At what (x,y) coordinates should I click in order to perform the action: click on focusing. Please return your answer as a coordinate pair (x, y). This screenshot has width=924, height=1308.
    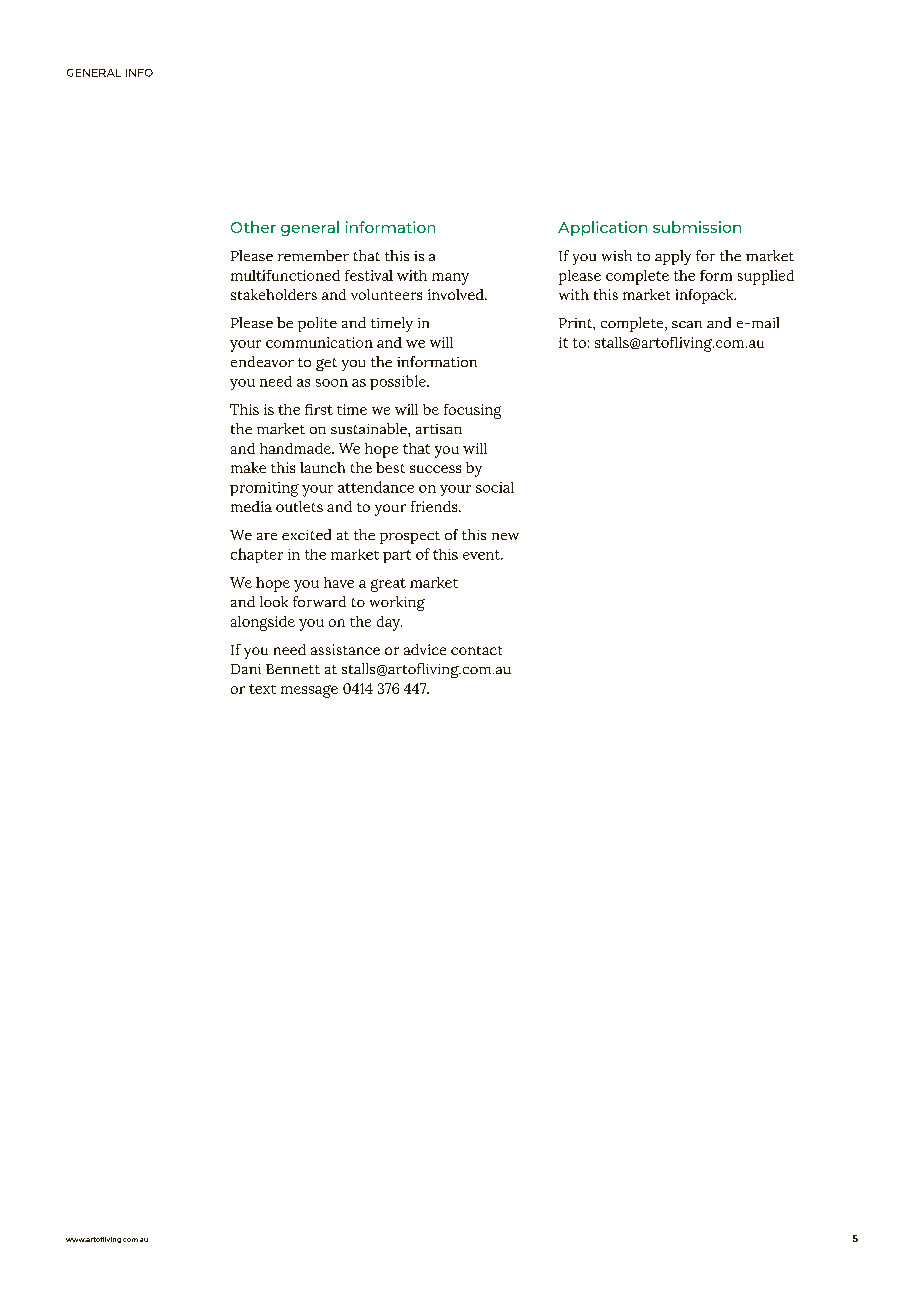
    Looking at the image, I should click on (472, 411).
